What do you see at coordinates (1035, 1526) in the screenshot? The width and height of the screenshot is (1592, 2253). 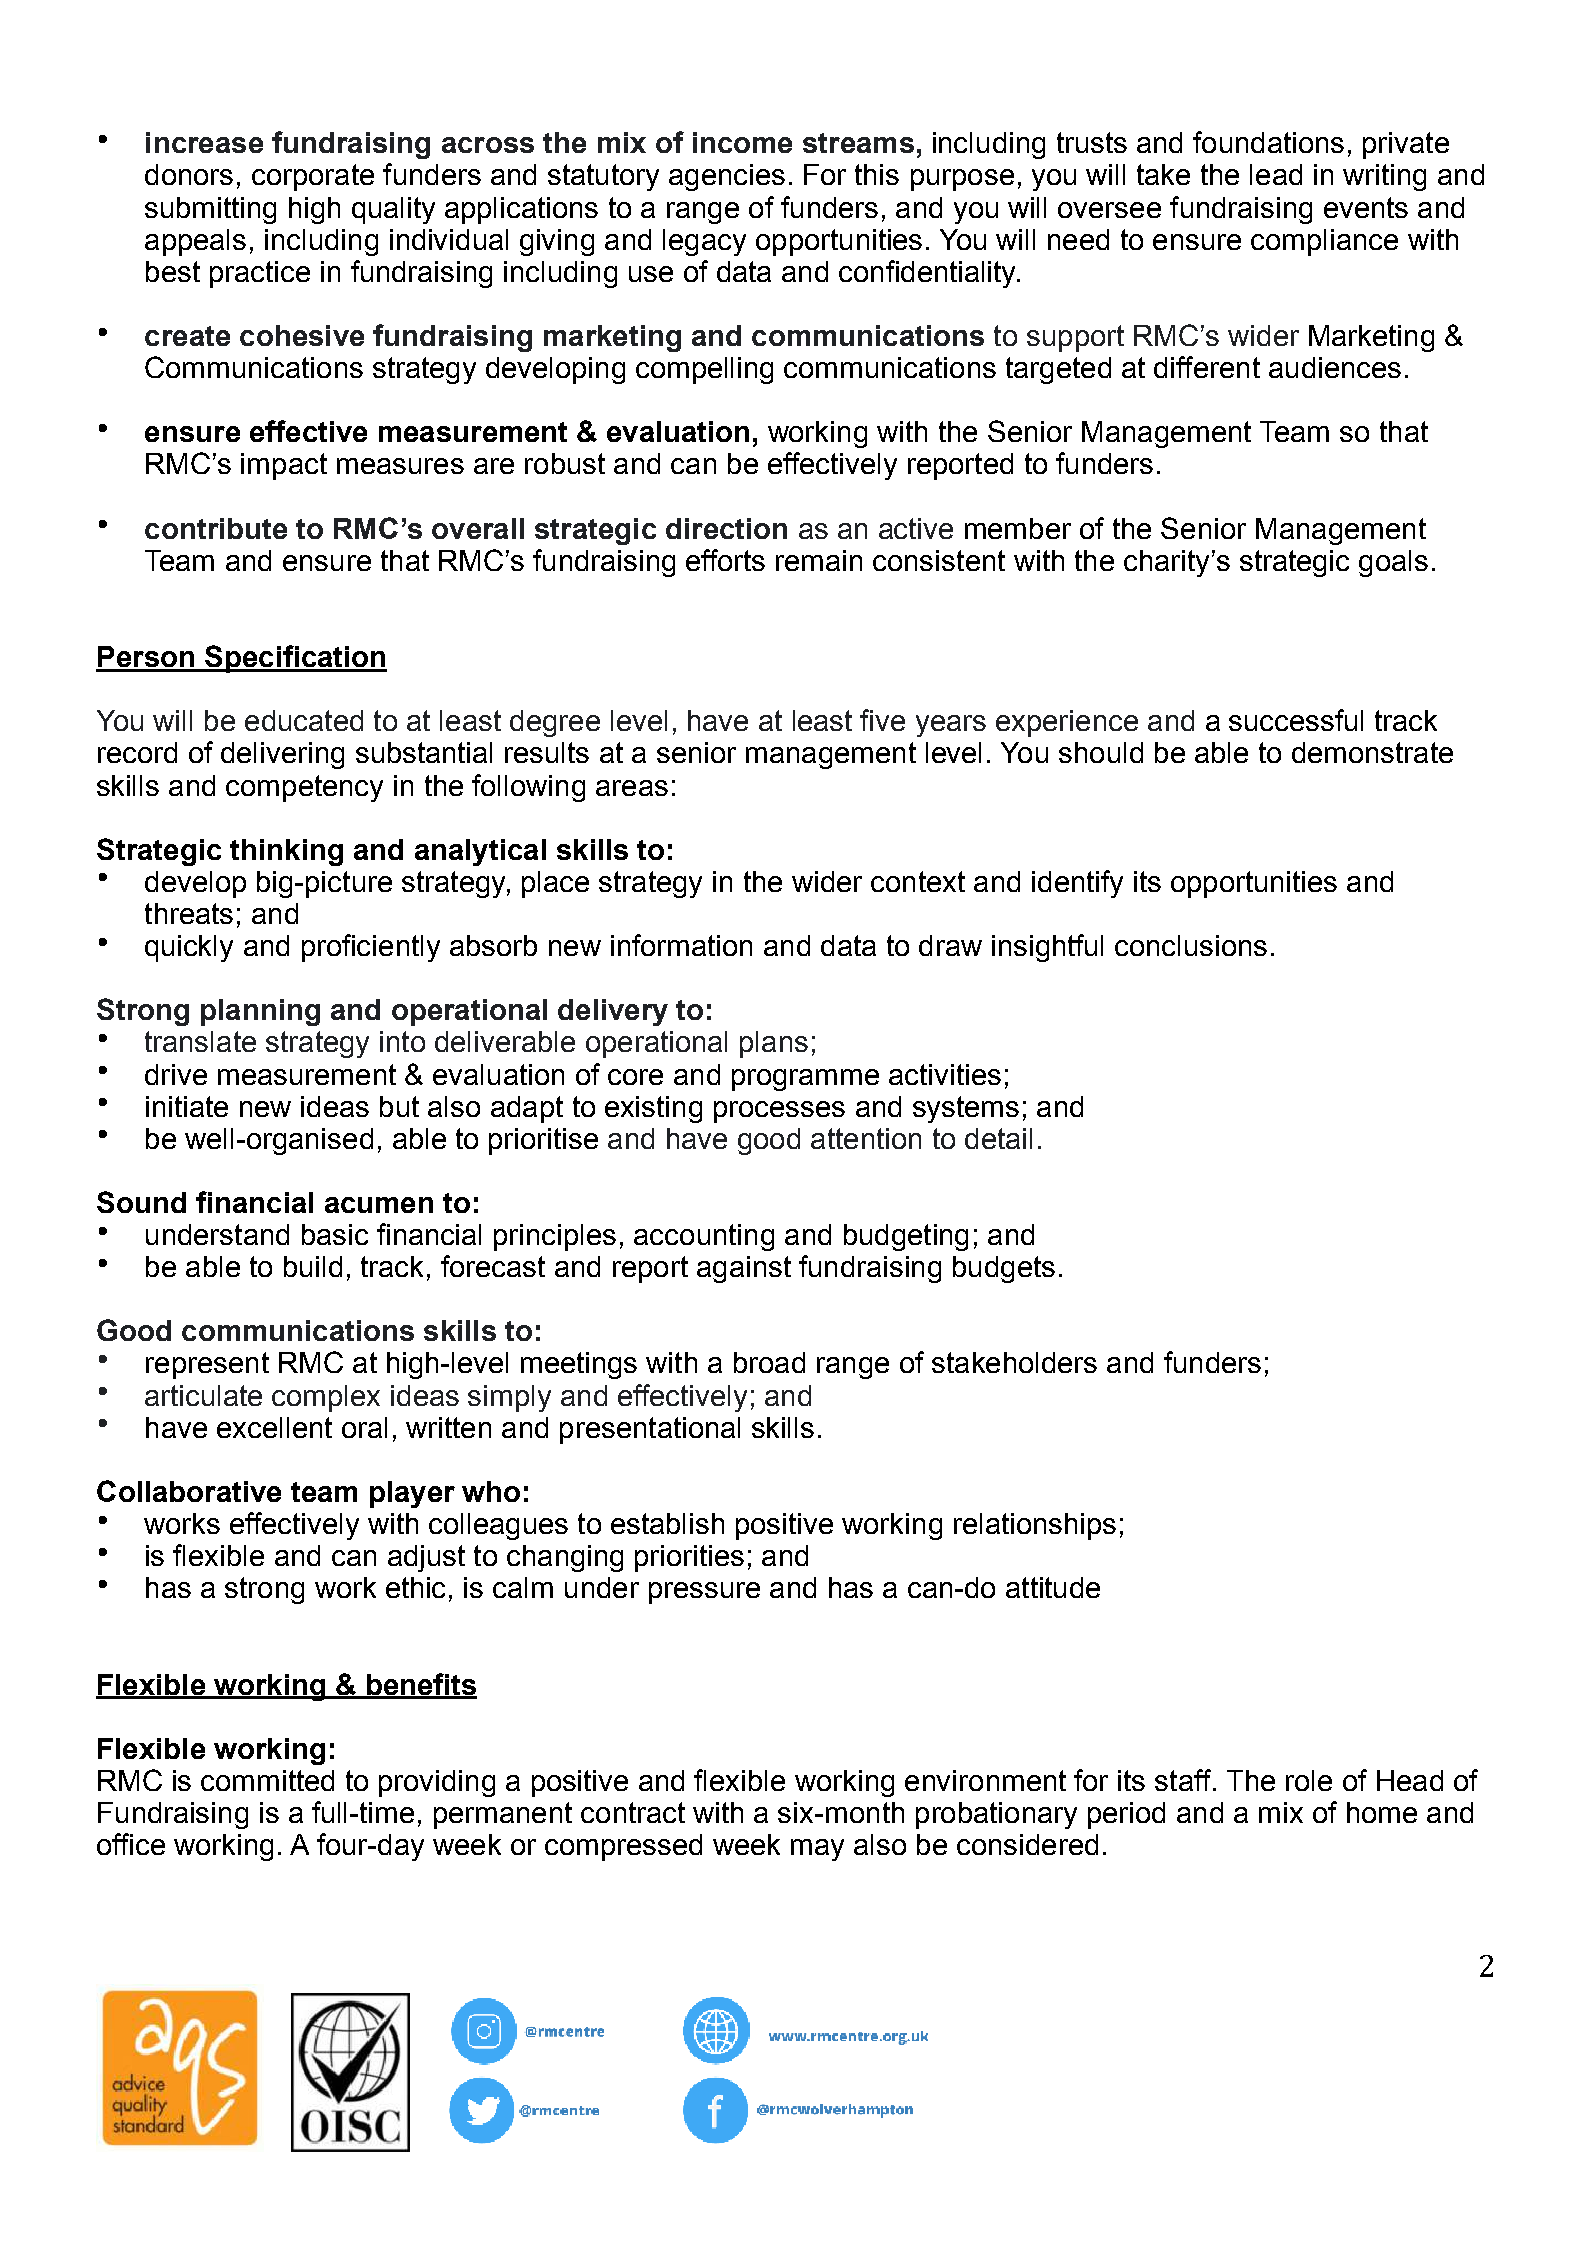 I see `relationships` at bounding box center [1035, 1526].
